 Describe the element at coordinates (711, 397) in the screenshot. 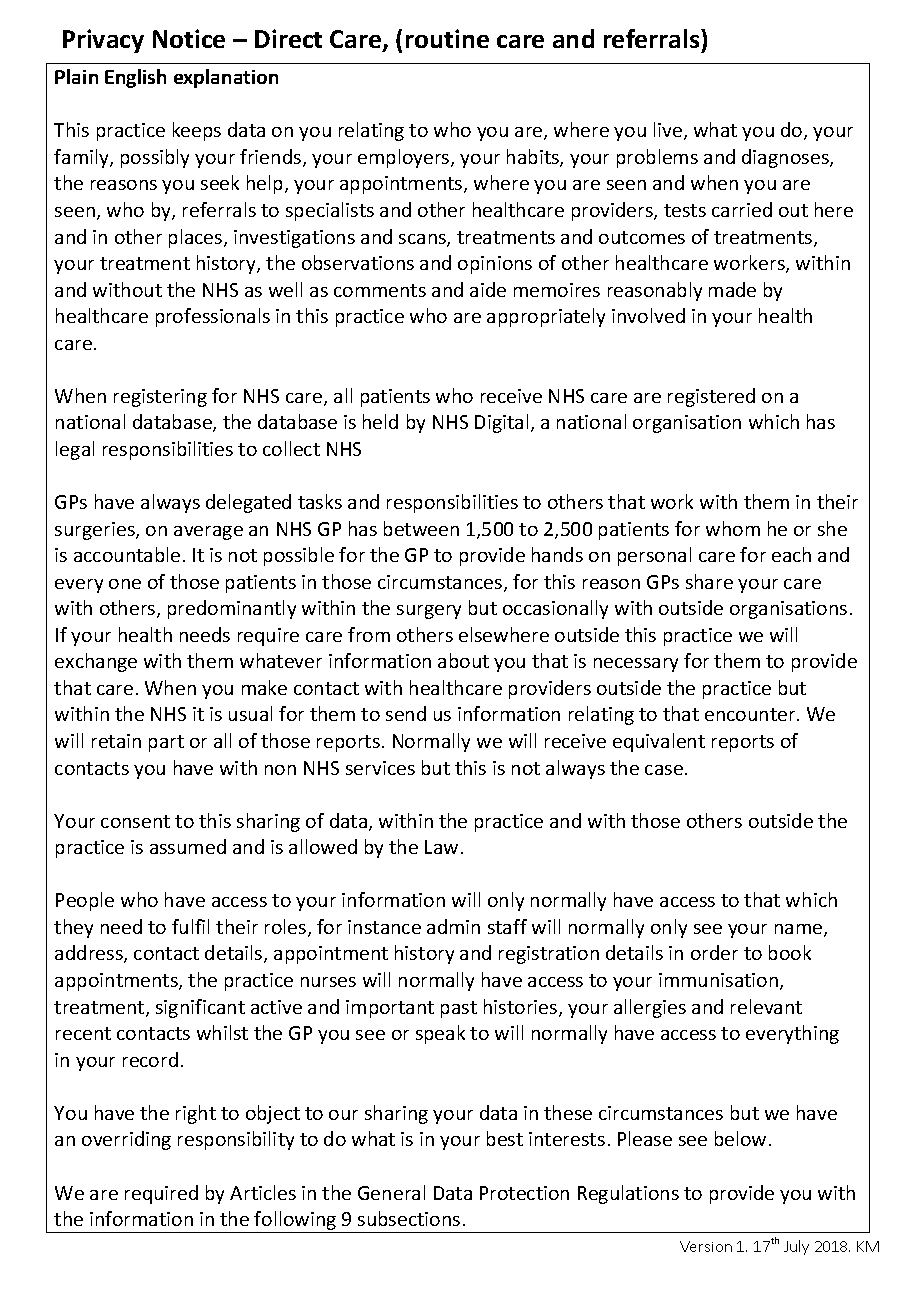

I see `registered` at that location.
